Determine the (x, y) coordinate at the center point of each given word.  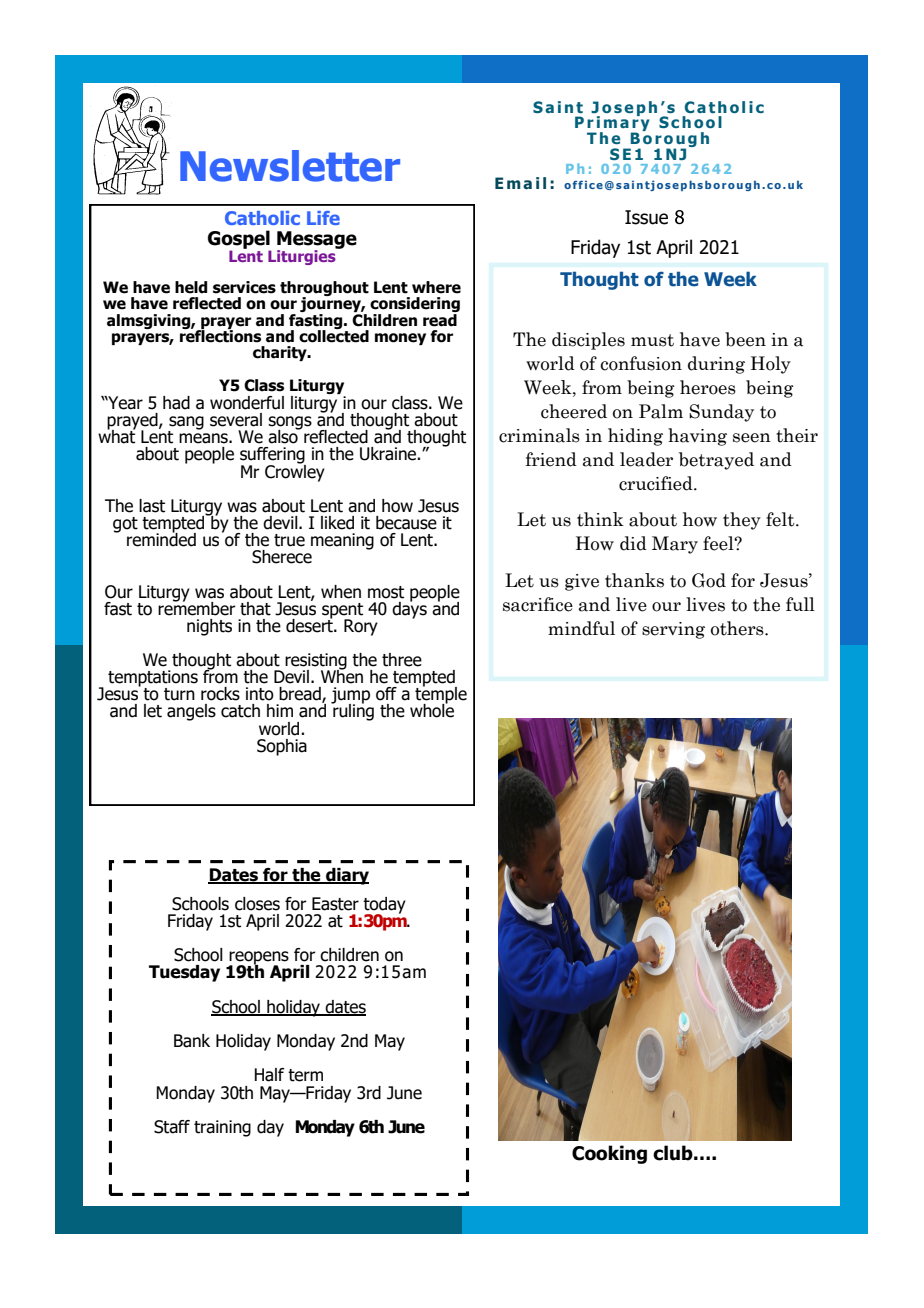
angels (191, 712)
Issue (646, 217)
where (436, 287)
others (738, 628)
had (176, 403)
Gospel (239, 240)
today (384, 906)
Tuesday (184, 973)
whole (432, 710)
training (222, 1128)
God (709, 580)
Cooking (609, 1154)
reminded (161, 538)
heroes (708, 387)
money (400, 339)
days (409, 609)
